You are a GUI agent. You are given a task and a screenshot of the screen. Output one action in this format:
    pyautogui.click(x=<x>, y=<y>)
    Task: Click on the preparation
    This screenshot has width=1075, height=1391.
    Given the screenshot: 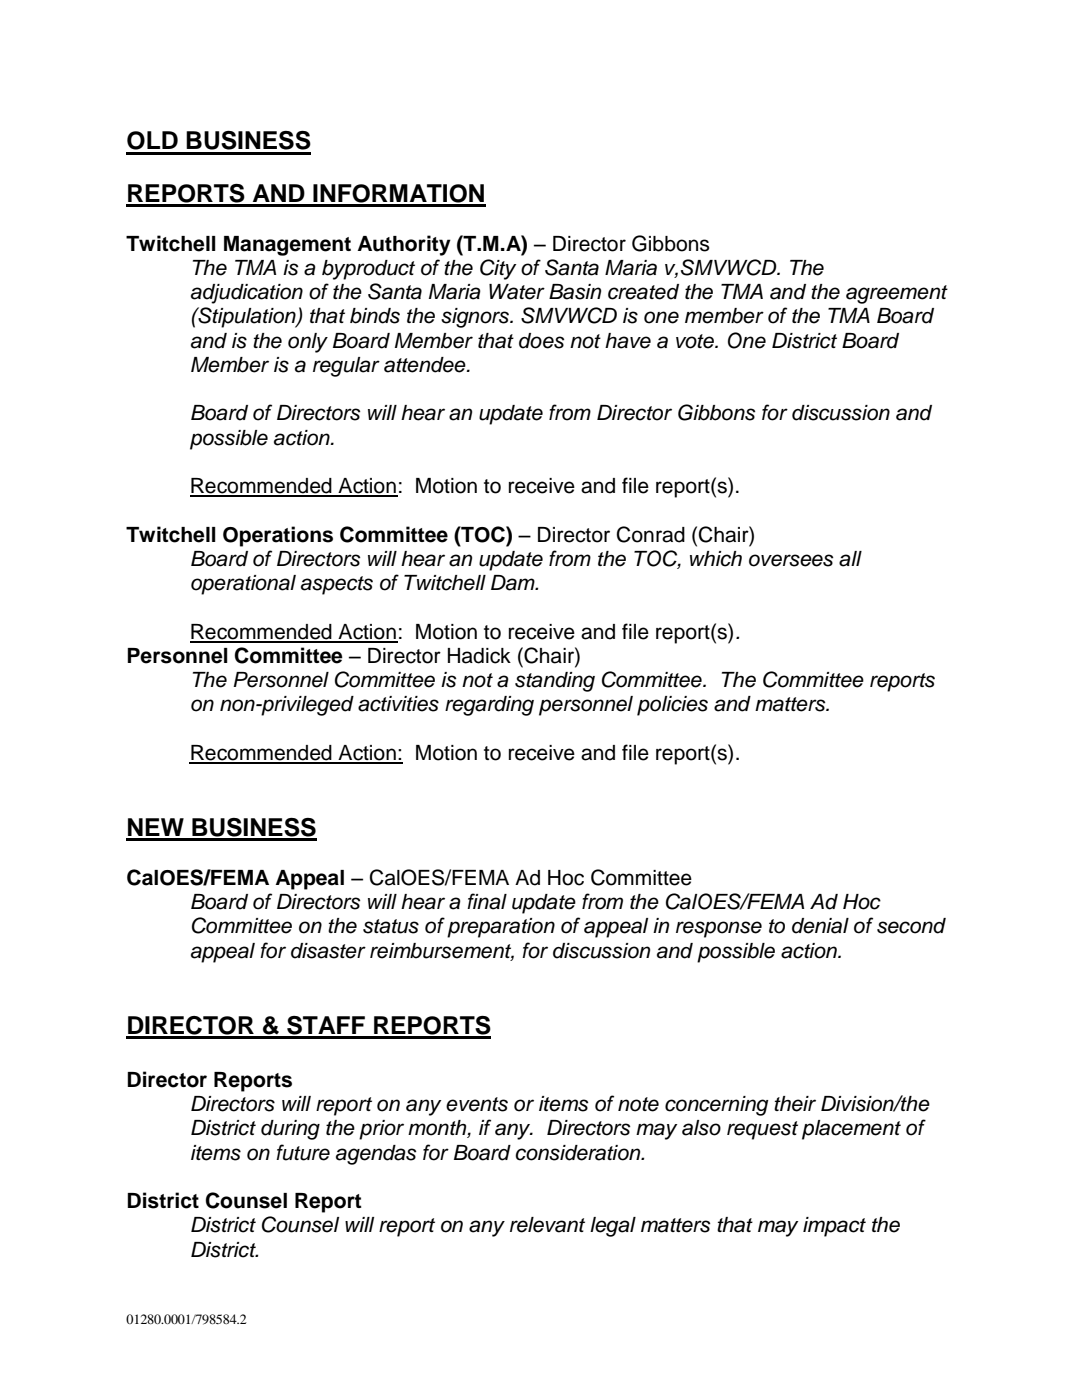 What is the action you would take?
    pyautogui.click(x=501, y=928)
